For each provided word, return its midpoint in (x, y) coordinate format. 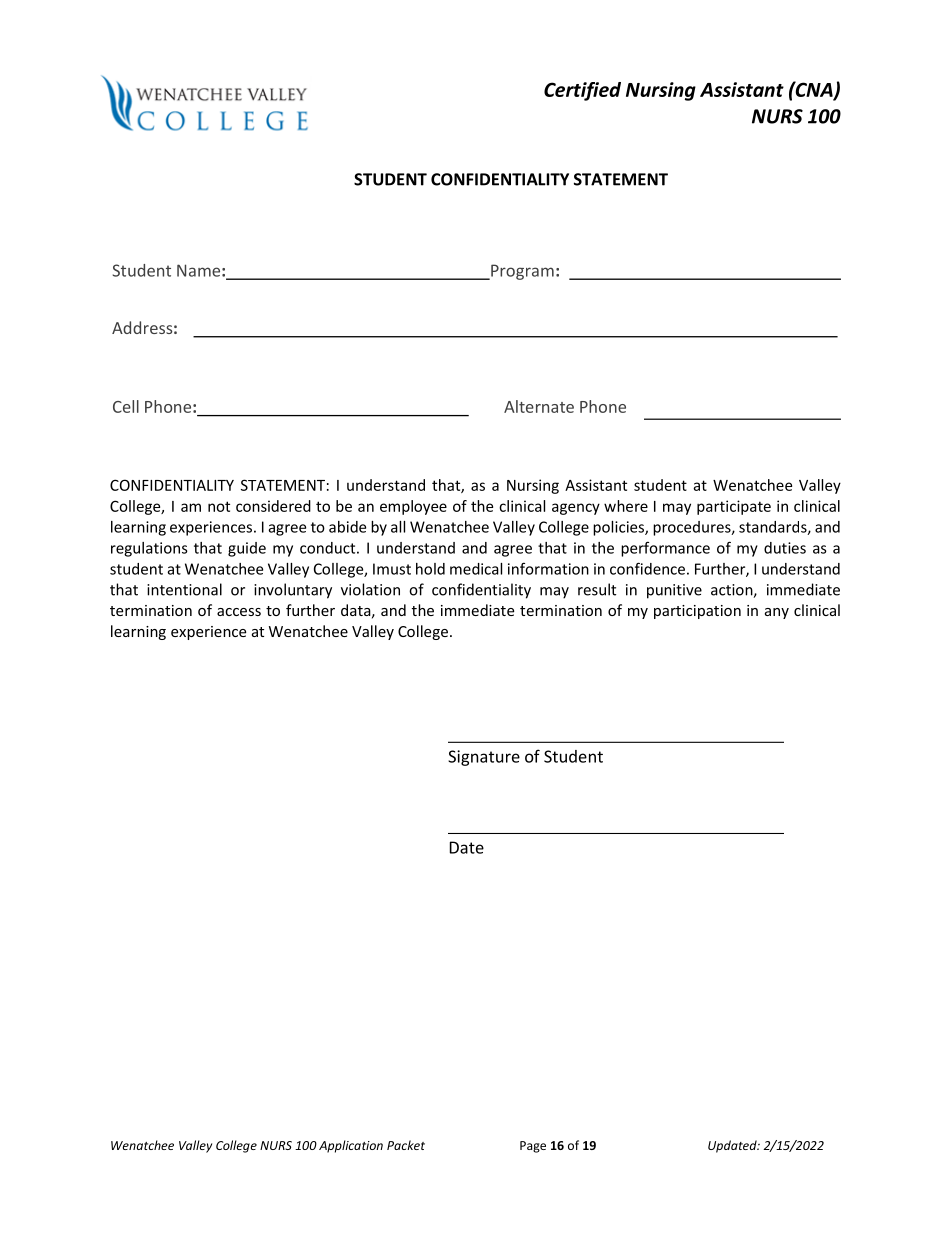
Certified (582, 91)
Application (351, 1146)
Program (521, 272)
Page (533, 1147)
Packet (406, 1145)
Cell (126, 406)
